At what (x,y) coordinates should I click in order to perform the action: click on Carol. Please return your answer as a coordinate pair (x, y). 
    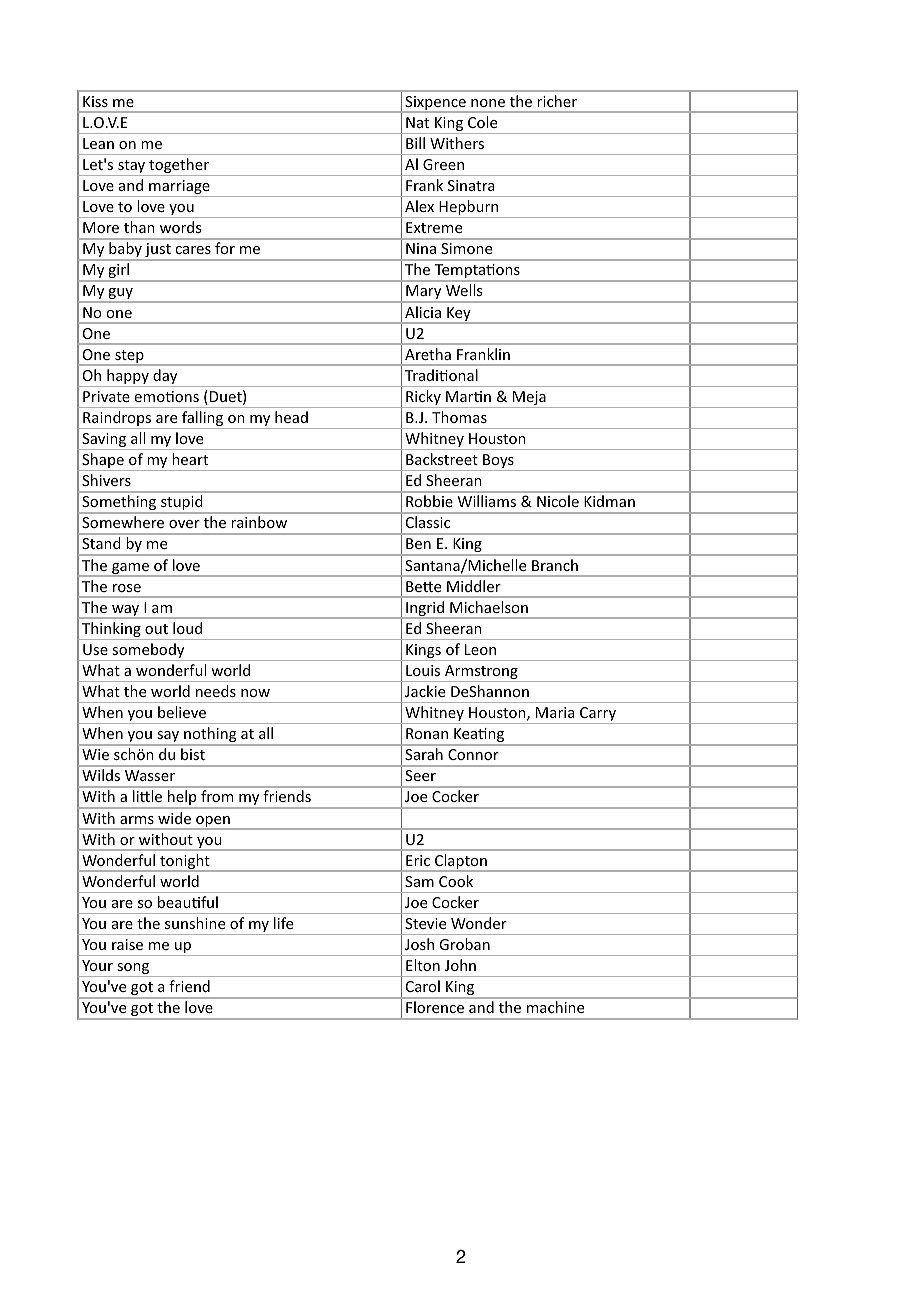
    Looking at the image, I should click on (423, 986).
